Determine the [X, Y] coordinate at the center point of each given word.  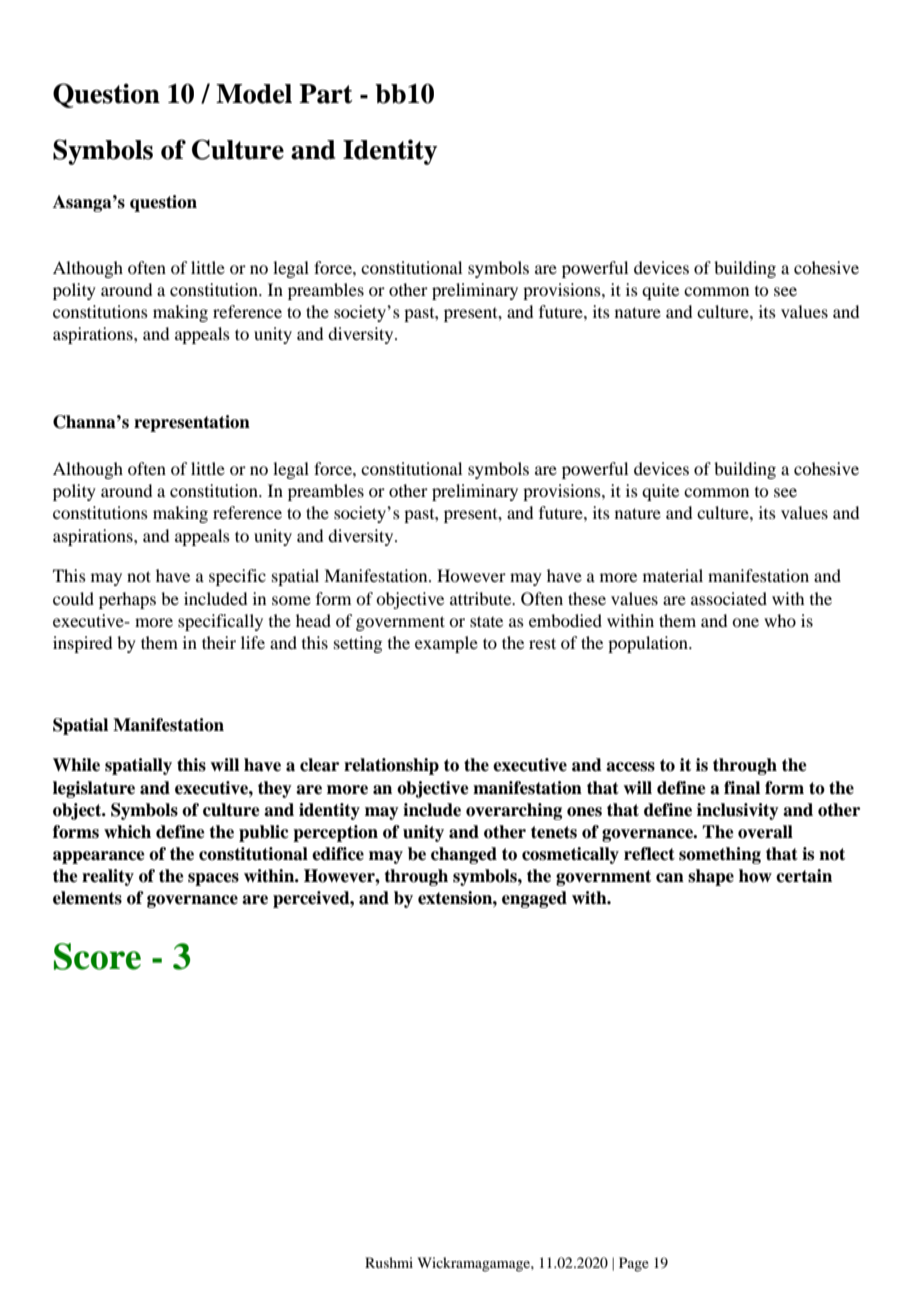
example [446, 644]
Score [97, 956]
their [219, 642]
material [673, 575]
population [649, 644]
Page [634, 1264]
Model [254, 94]
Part [326, 94]
